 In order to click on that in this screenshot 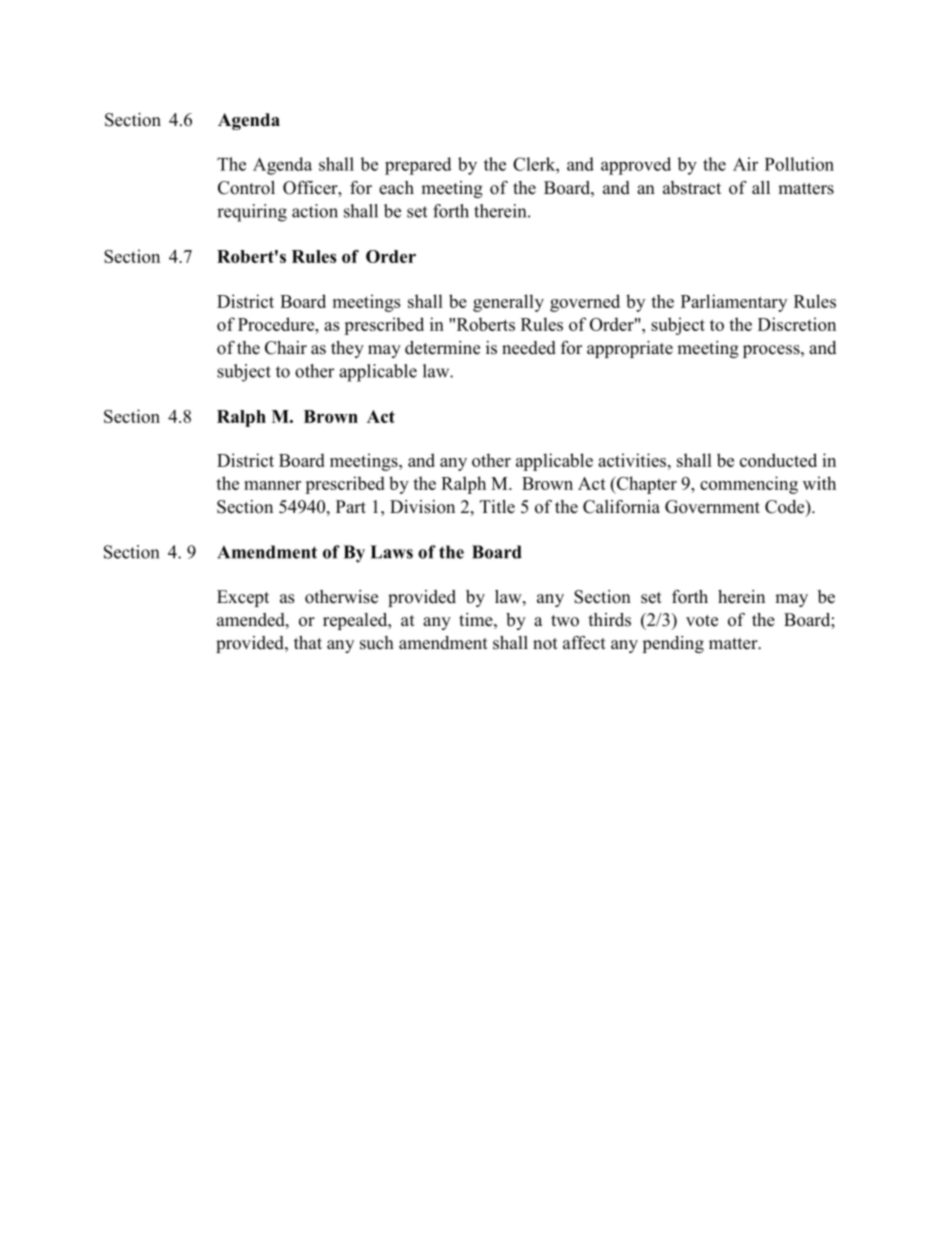, I will do `click(308, 642)`.
